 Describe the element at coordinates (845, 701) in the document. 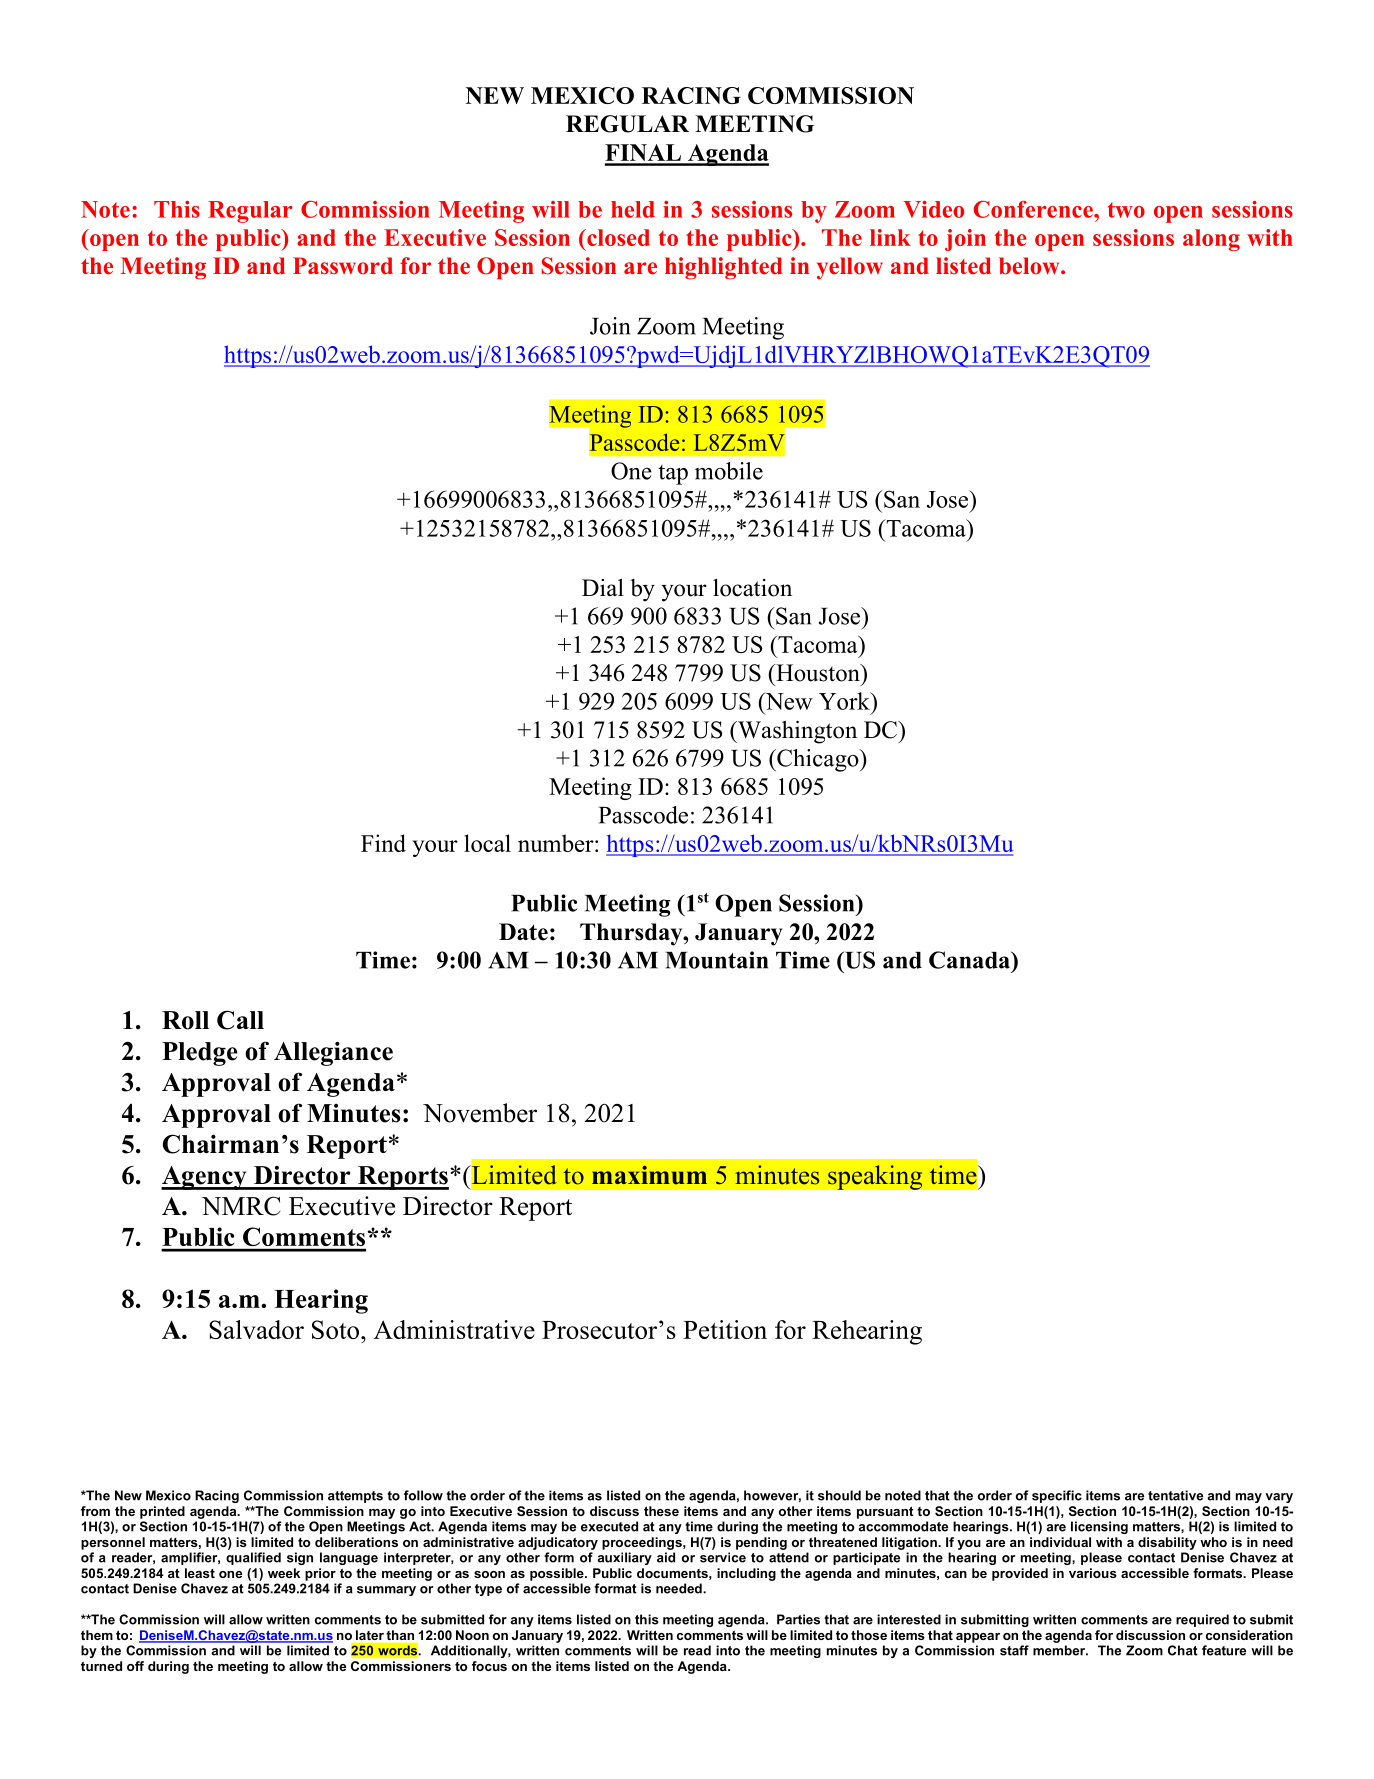

I see `York` at that location.
